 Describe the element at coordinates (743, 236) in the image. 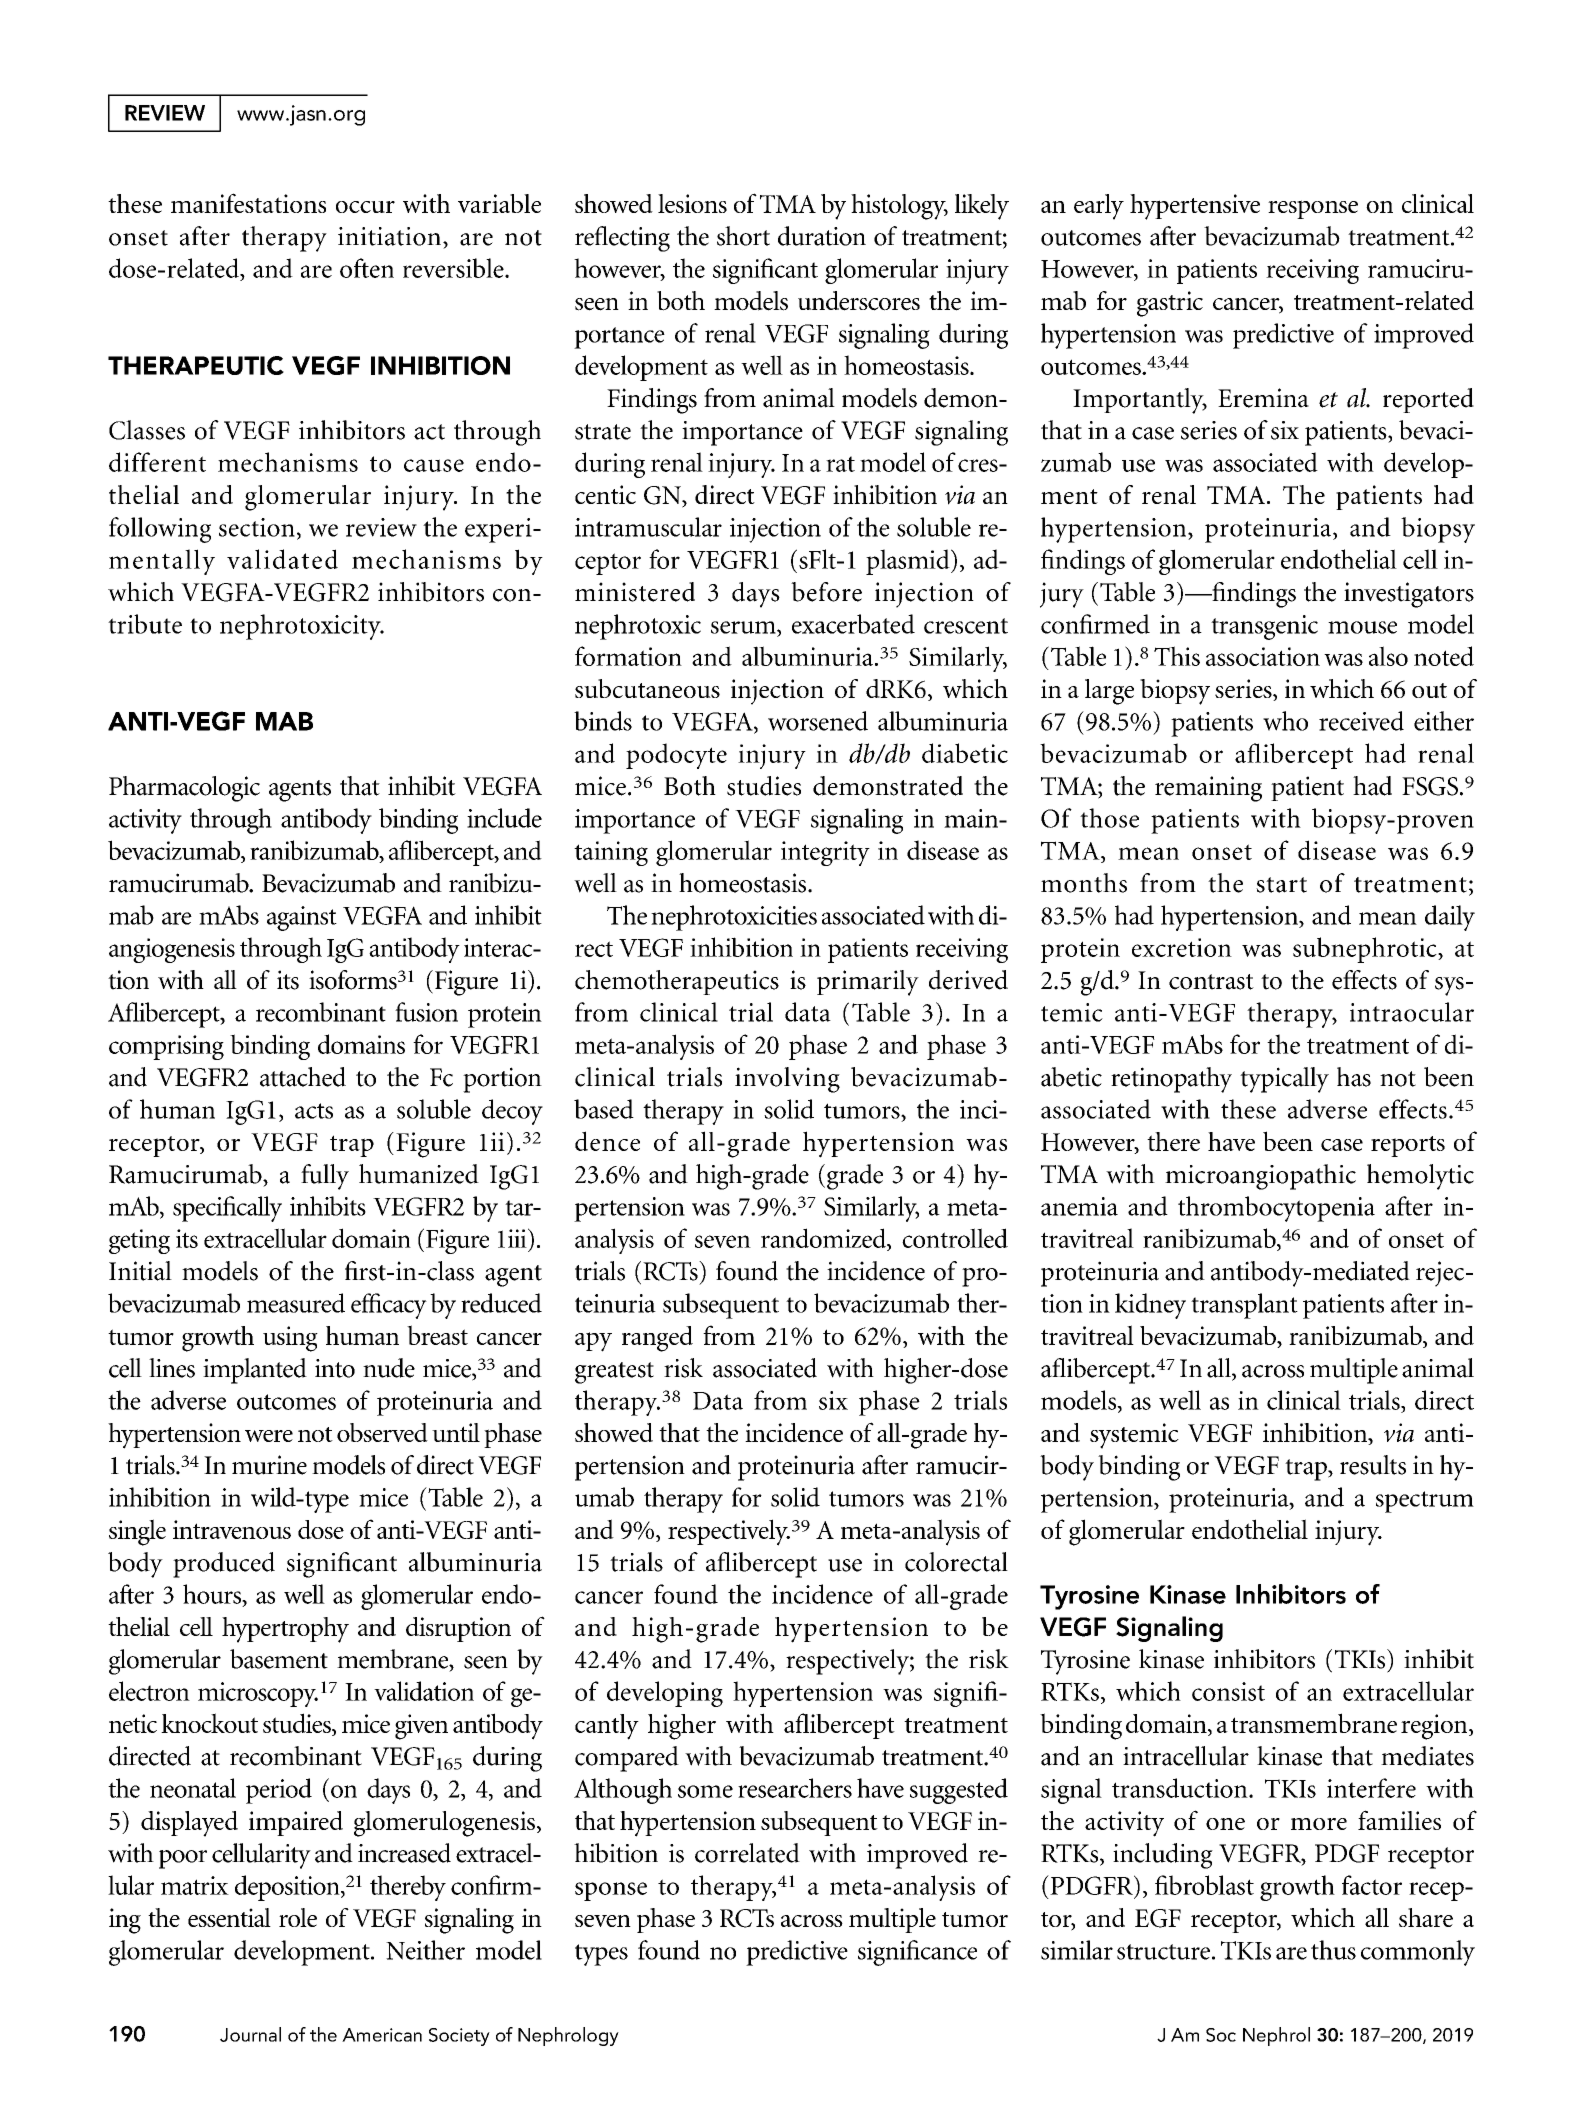

I see `short` at that location.
